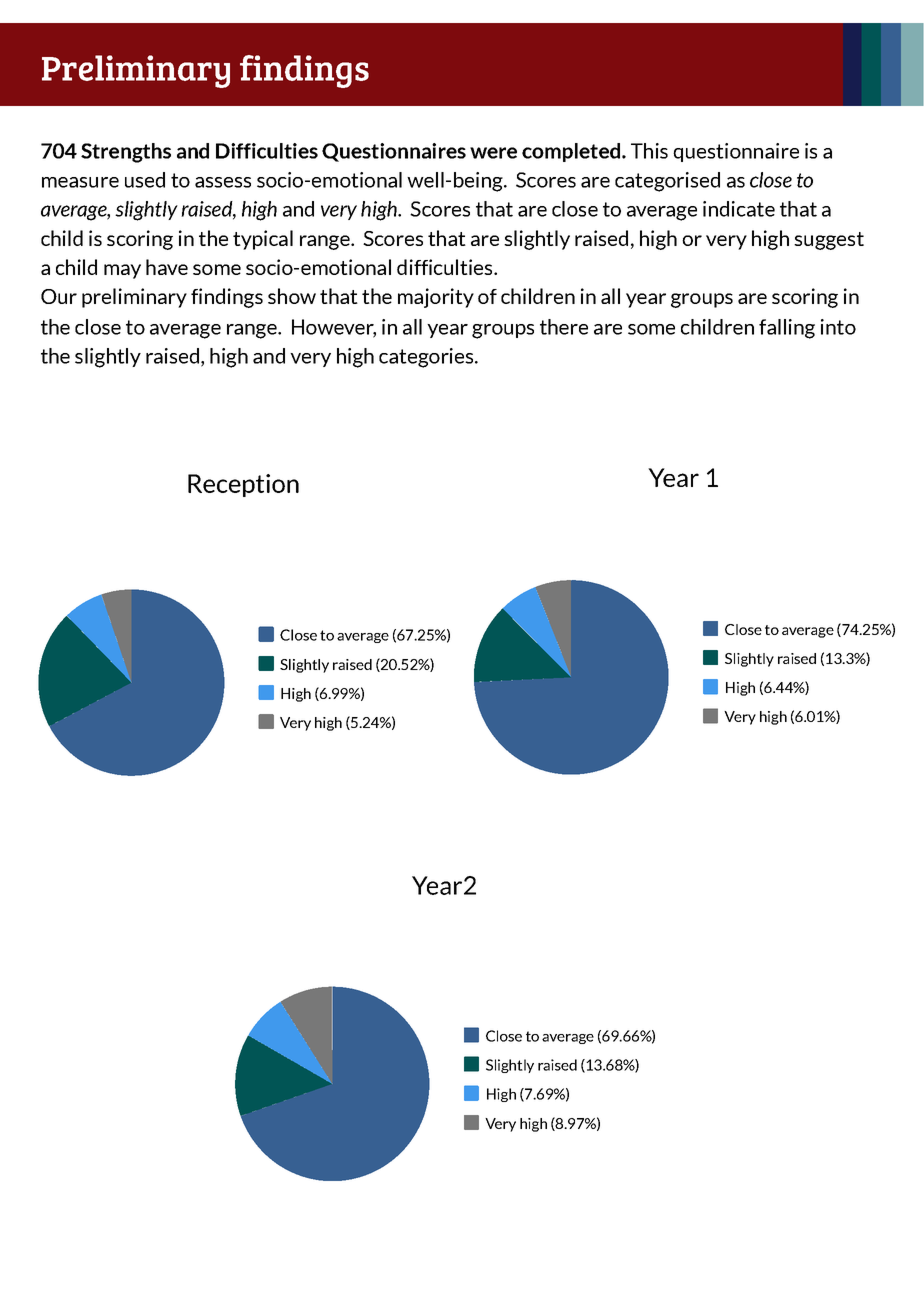 This screenshot has width=924, height=1309. I want to click on may, so click(122, 271).
